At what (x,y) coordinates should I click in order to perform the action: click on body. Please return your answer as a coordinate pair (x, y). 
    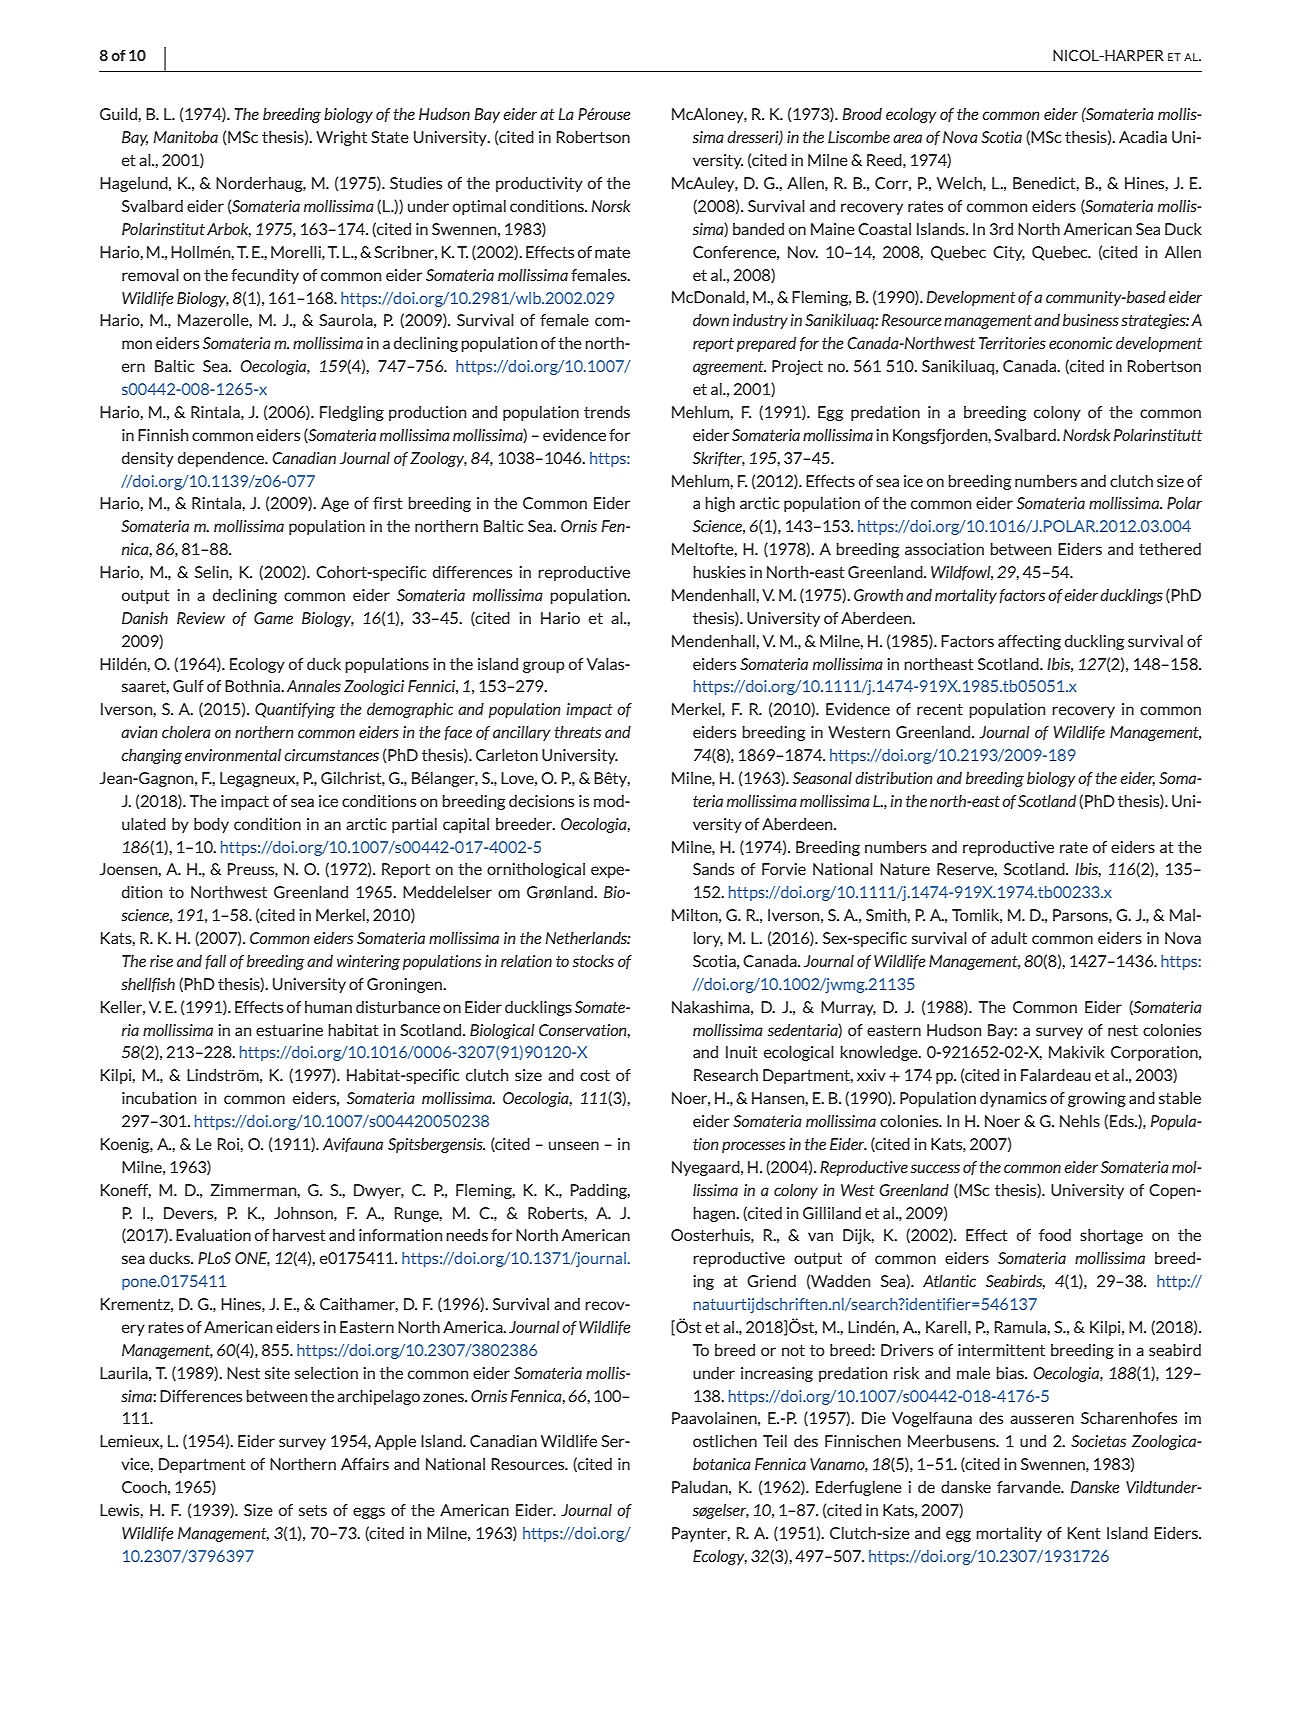
    Looking at the image, I should click on (211, 825).
